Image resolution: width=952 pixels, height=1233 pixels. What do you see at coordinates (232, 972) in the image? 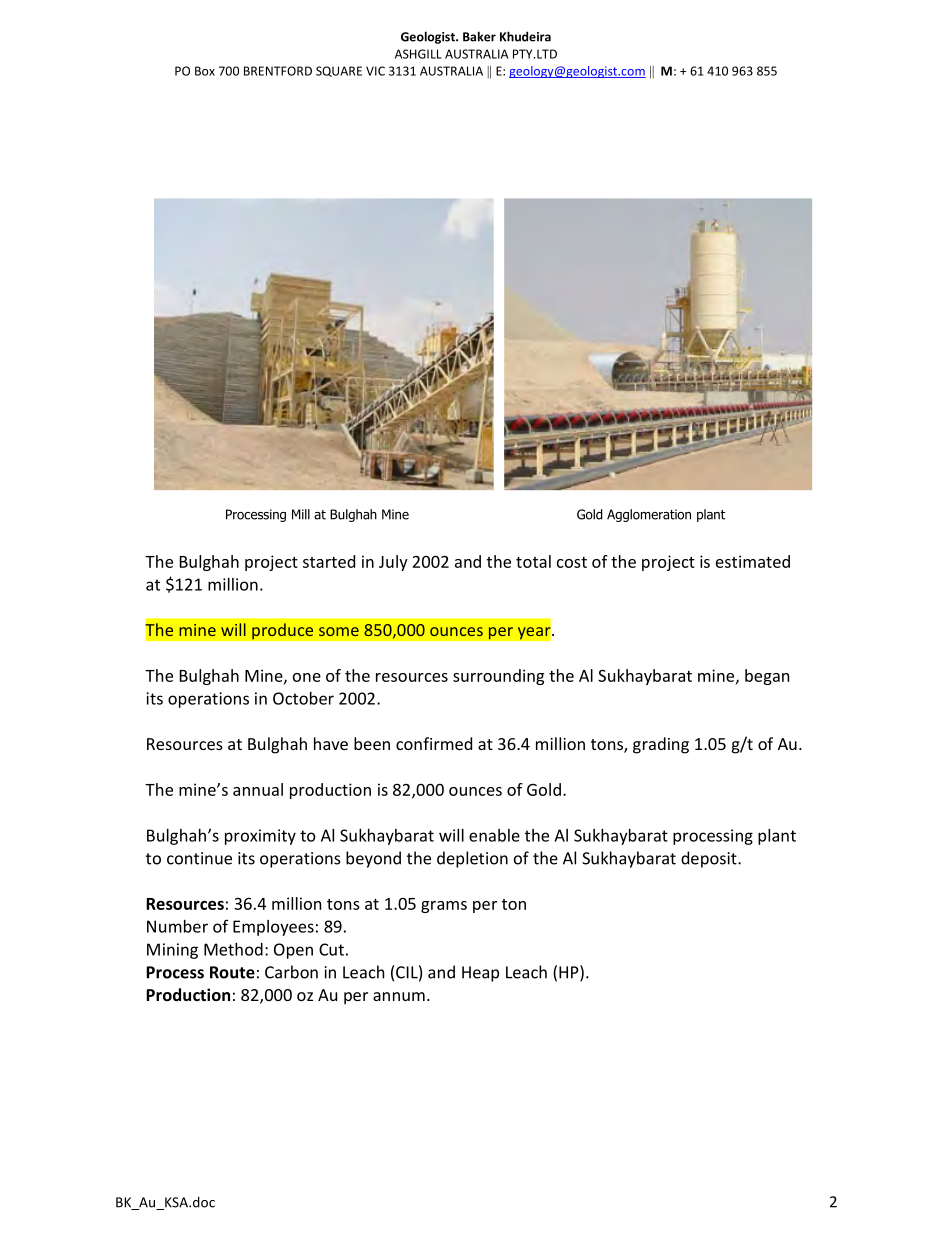
I see `Route` at bounding box center [232, 972].
